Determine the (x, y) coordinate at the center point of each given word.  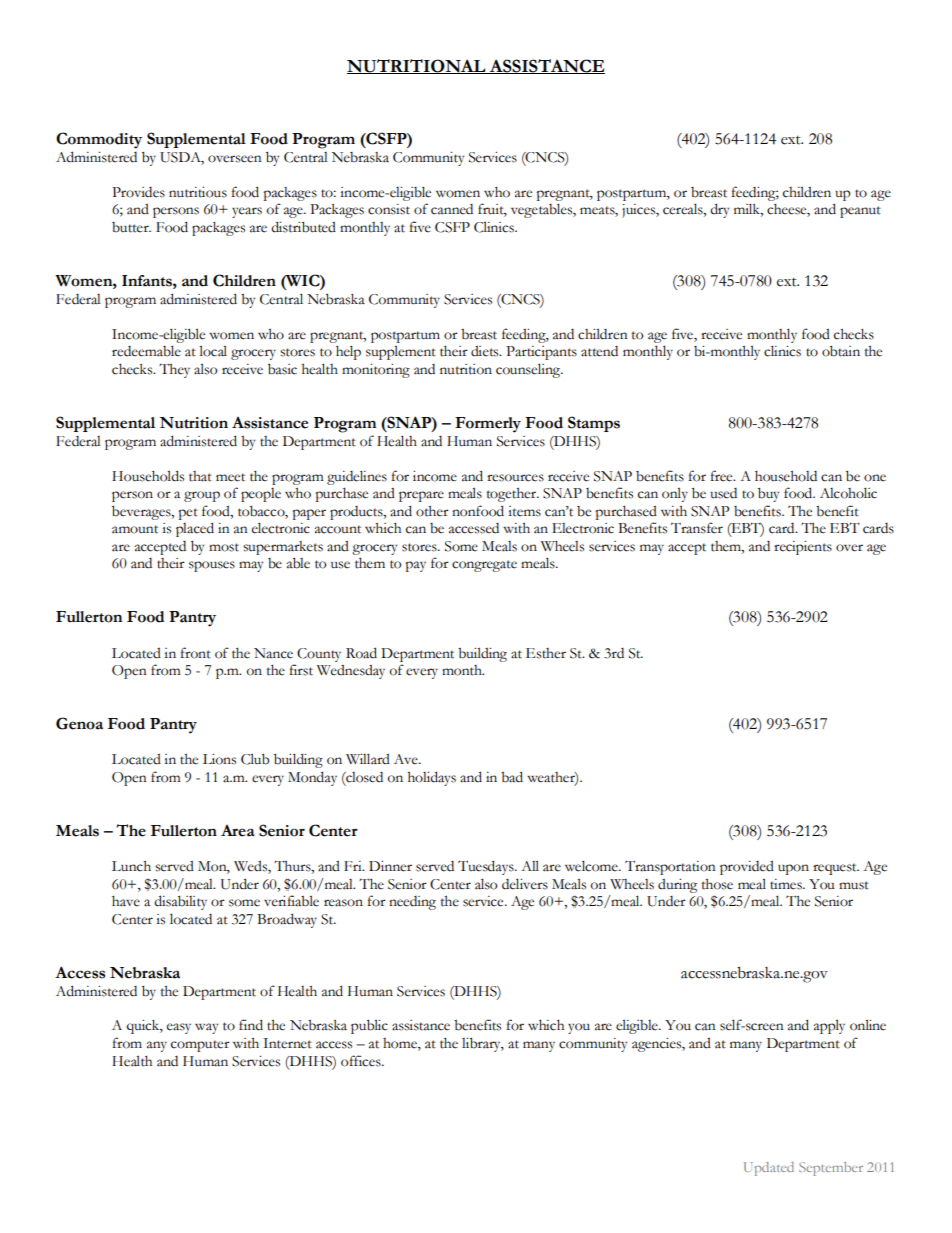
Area (238, 831)
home (401, 1044)
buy (768, 495)
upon (793, 869)
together (513, 495)
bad (512, 777)
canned (452, 209)
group (202, 496)
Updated (769, 1169)
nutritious (198, 192)
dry (719, 210)
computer (200, 1046)
